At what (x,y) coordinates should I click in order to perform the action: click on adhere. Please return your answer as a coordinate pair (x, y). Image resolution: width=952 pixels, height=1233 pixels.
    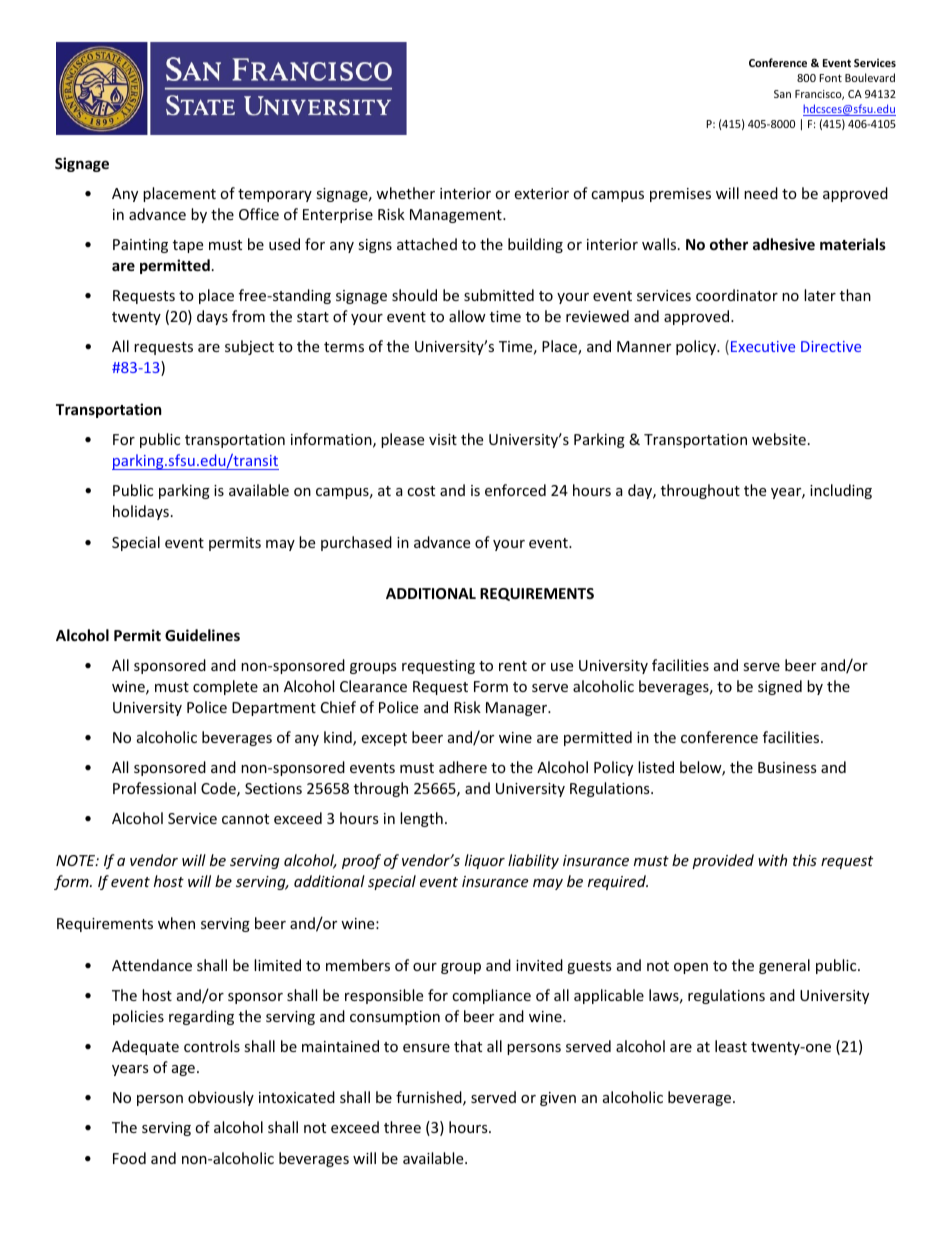
    Looking at the image, I should click on (463, 767).
